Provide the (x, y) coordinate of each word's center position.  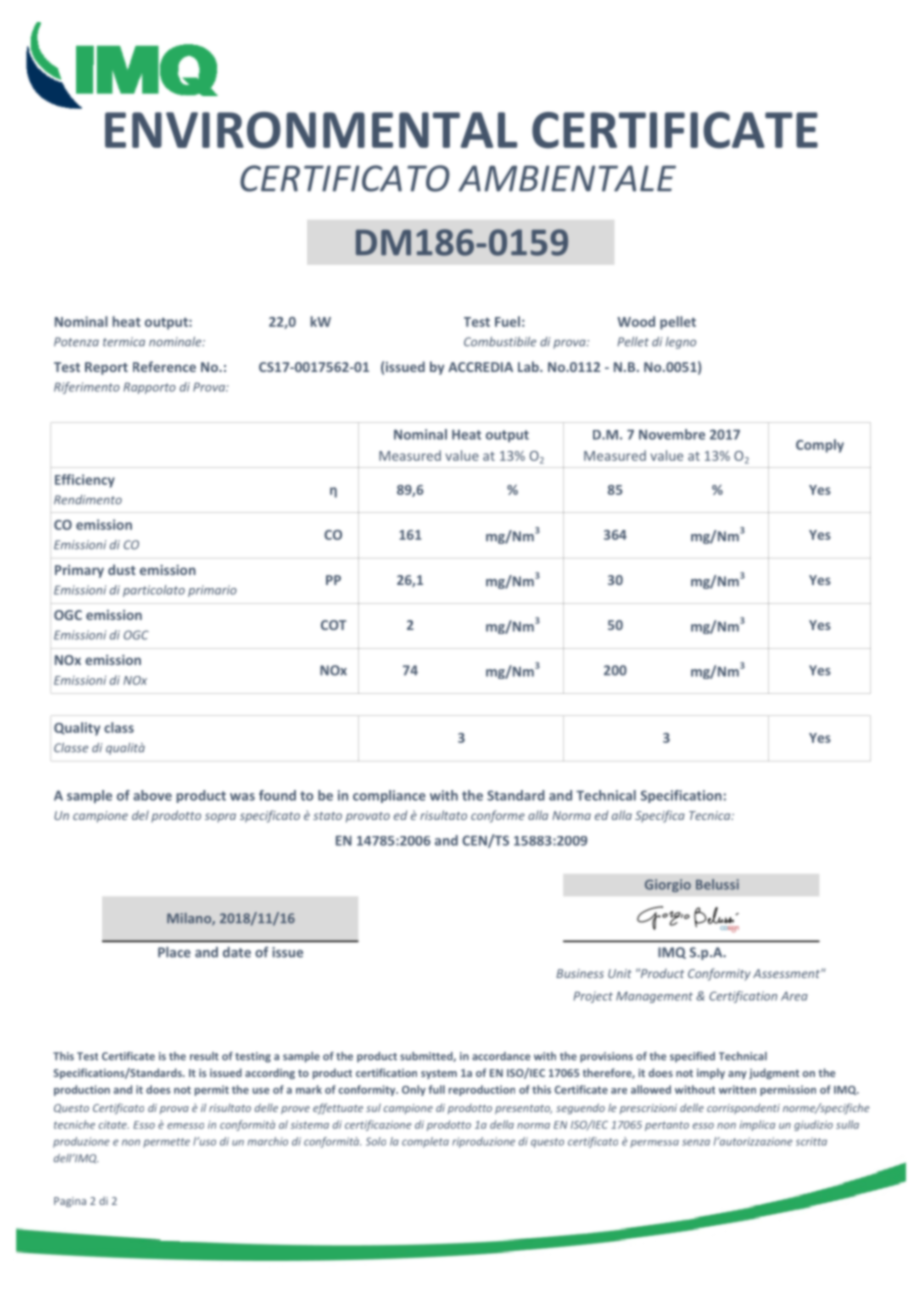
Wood (636, 321)
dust (122, 569)
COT (333, 625)
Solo (376, 1141)
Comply (820, 446)
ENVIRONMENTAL (311, 130)
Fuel (507, 321)
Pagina (70, 1202)
